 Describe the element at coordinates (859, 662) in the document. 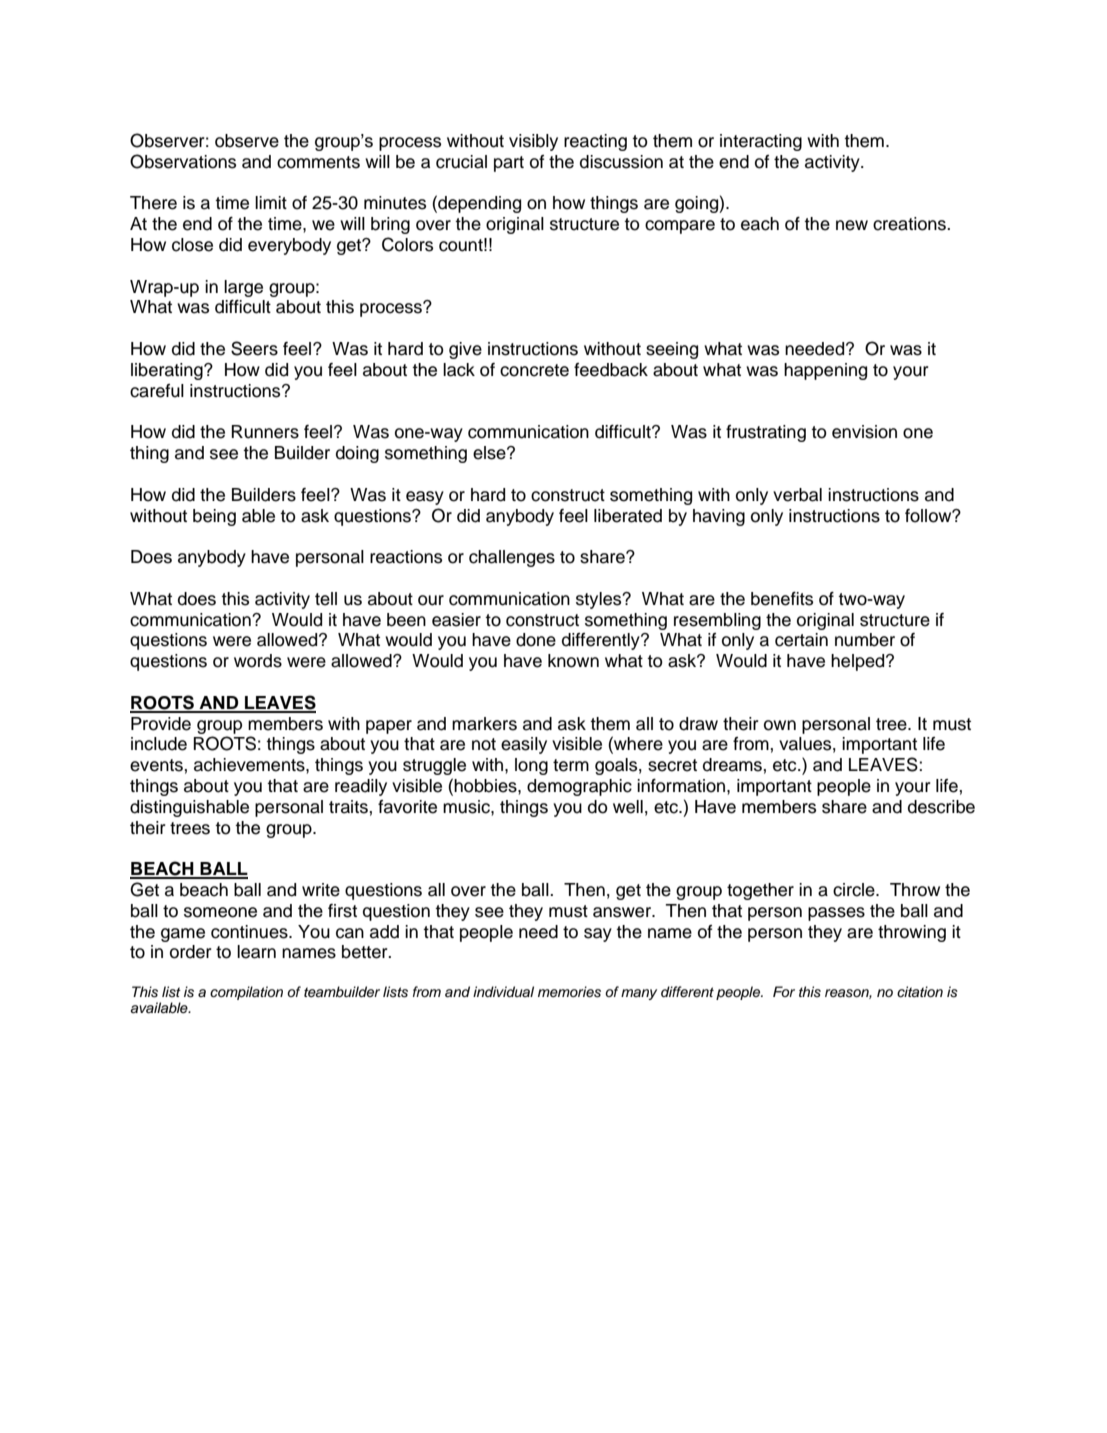

I see `helped` at that location.
